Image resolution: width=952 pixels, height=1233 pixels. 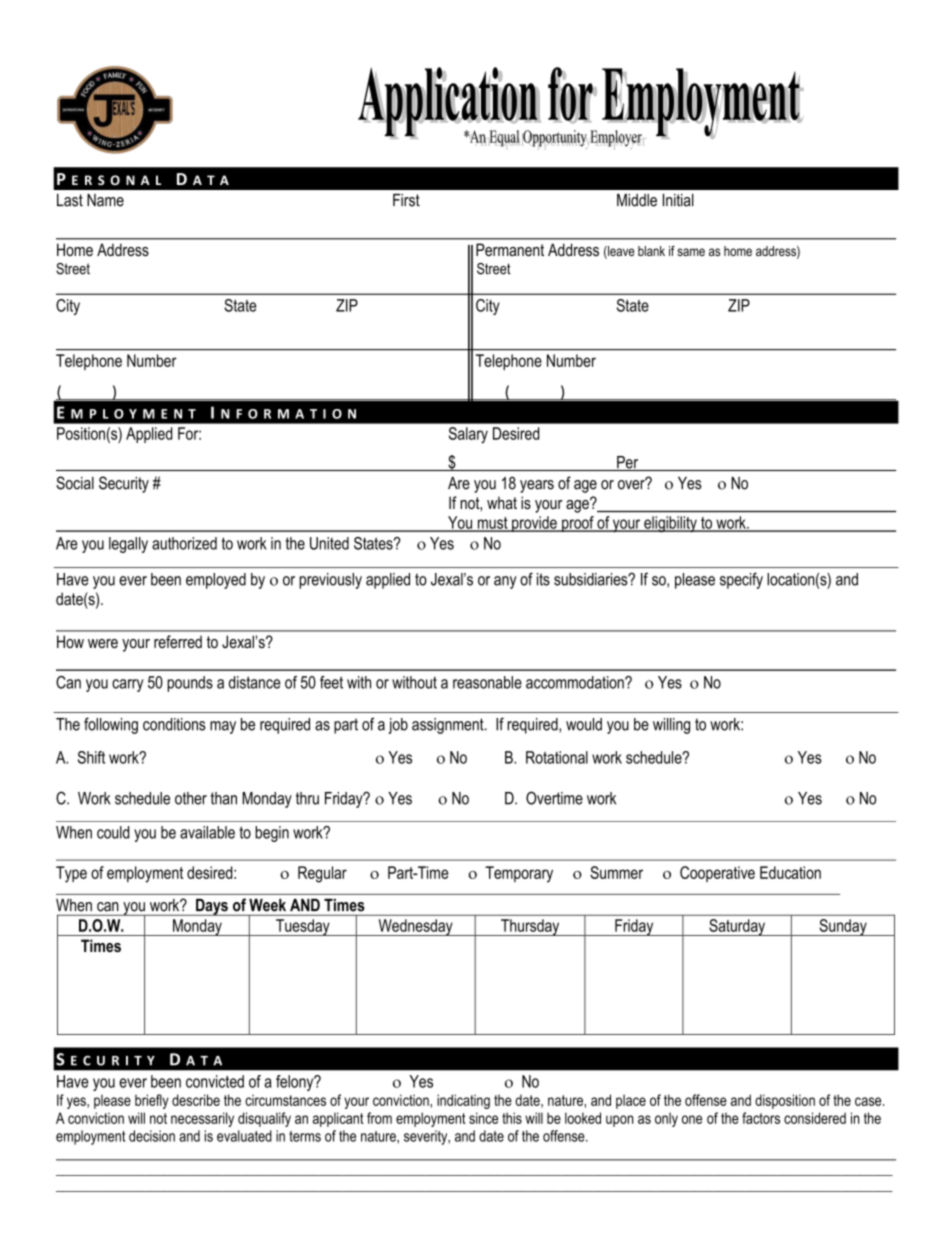 I want to click on pounds, so click(x=190, y=684).
